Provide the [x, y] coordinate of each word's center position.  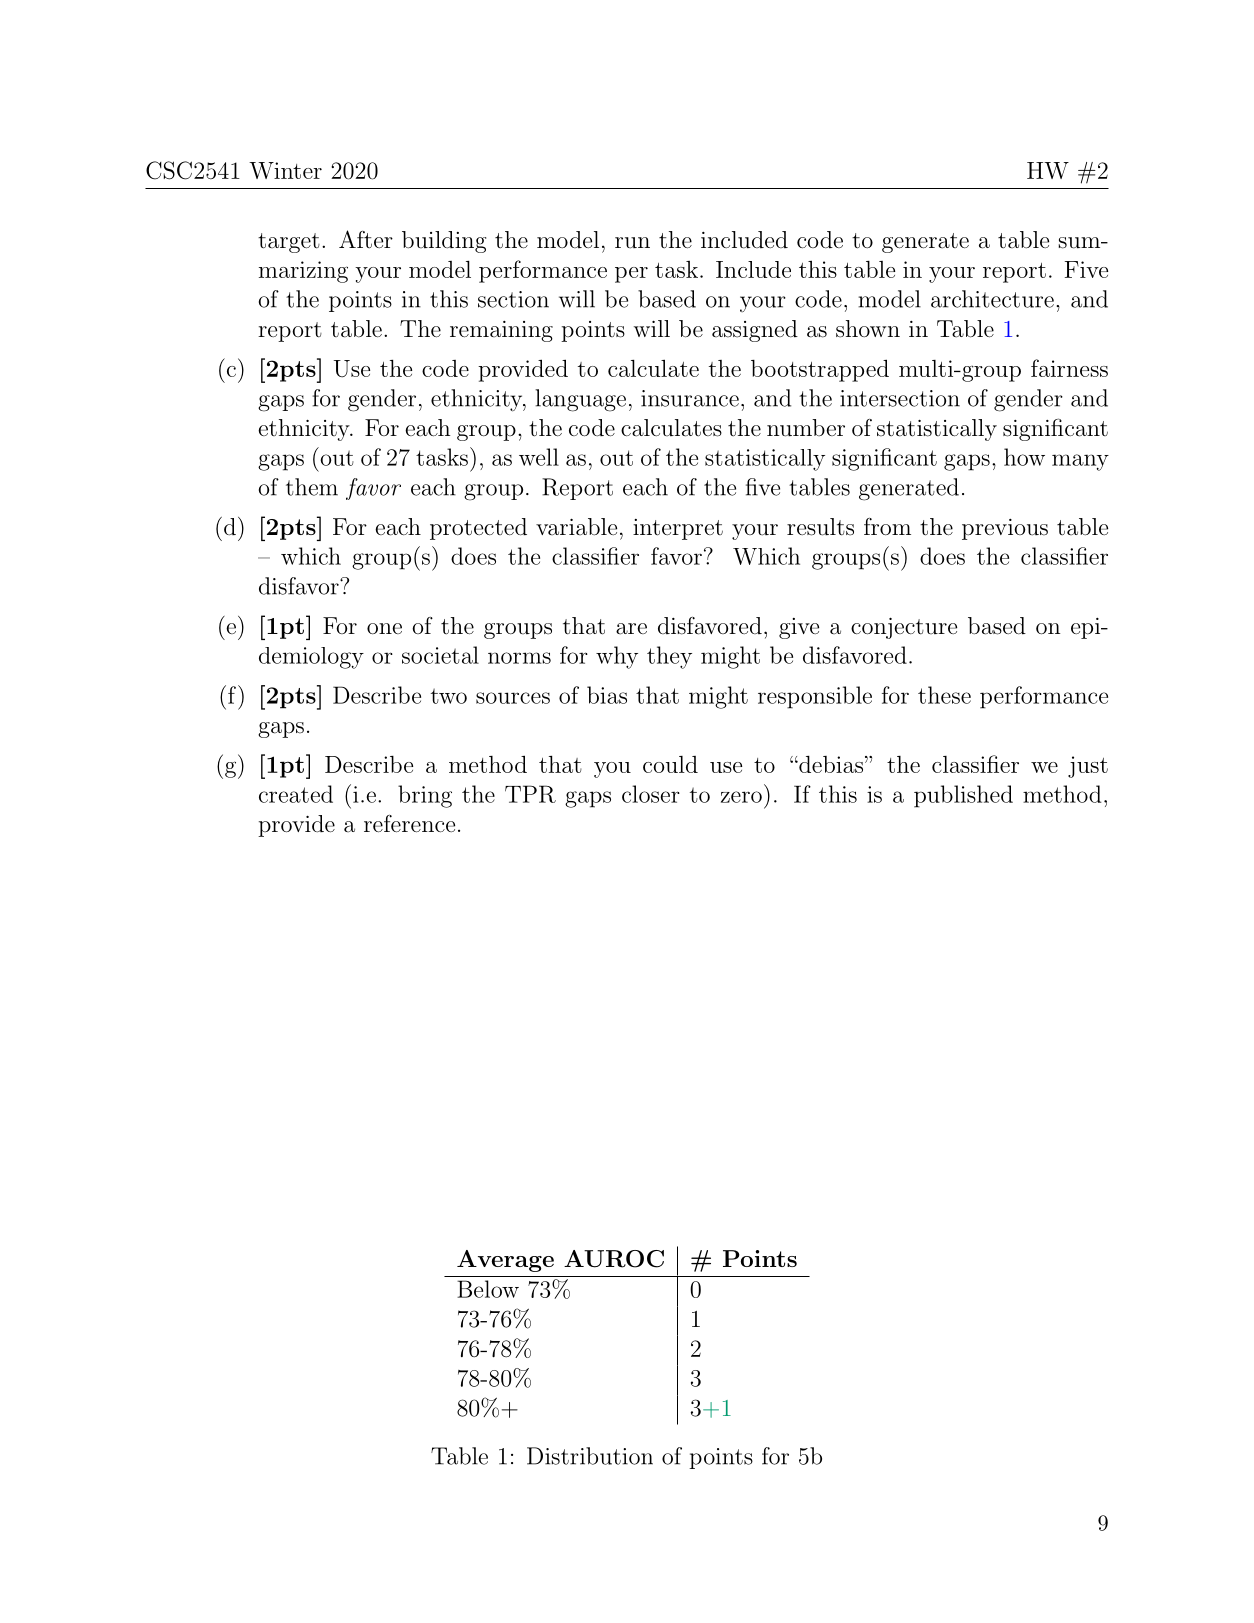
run [632, 243]
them [312, 487]
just [1088, 767]
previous [1005, 529]
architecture [992, 299]
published [963, 796]
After [366, 239]
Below [488, 1289]
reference [409, 824]
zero [741, 797]
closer [651, 794]
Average [505, 1261]
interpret [678, 529]
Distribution [590, 1456]
